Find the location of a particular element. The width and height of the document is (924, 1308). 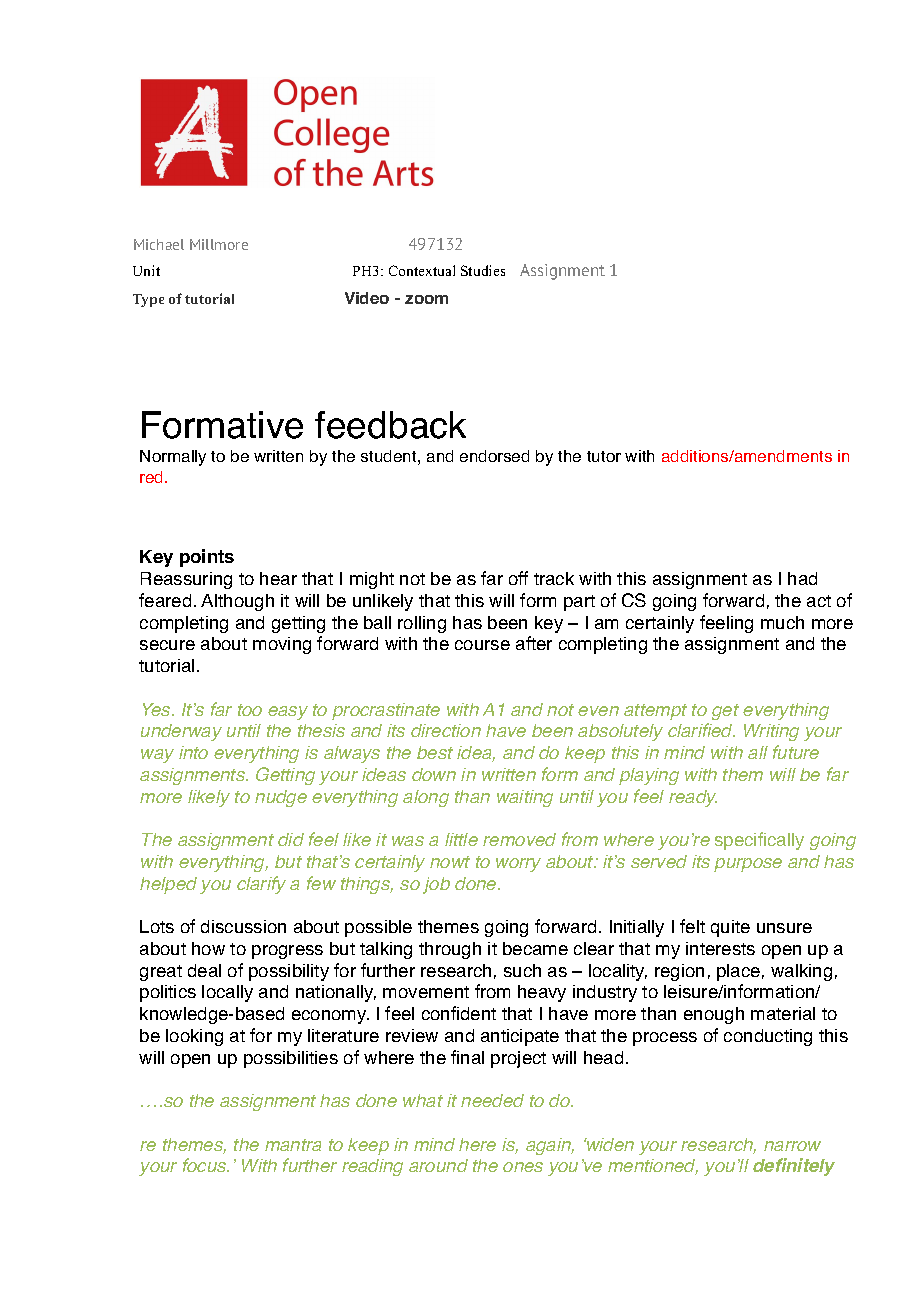

quite is located at coordinates (730, 928).
